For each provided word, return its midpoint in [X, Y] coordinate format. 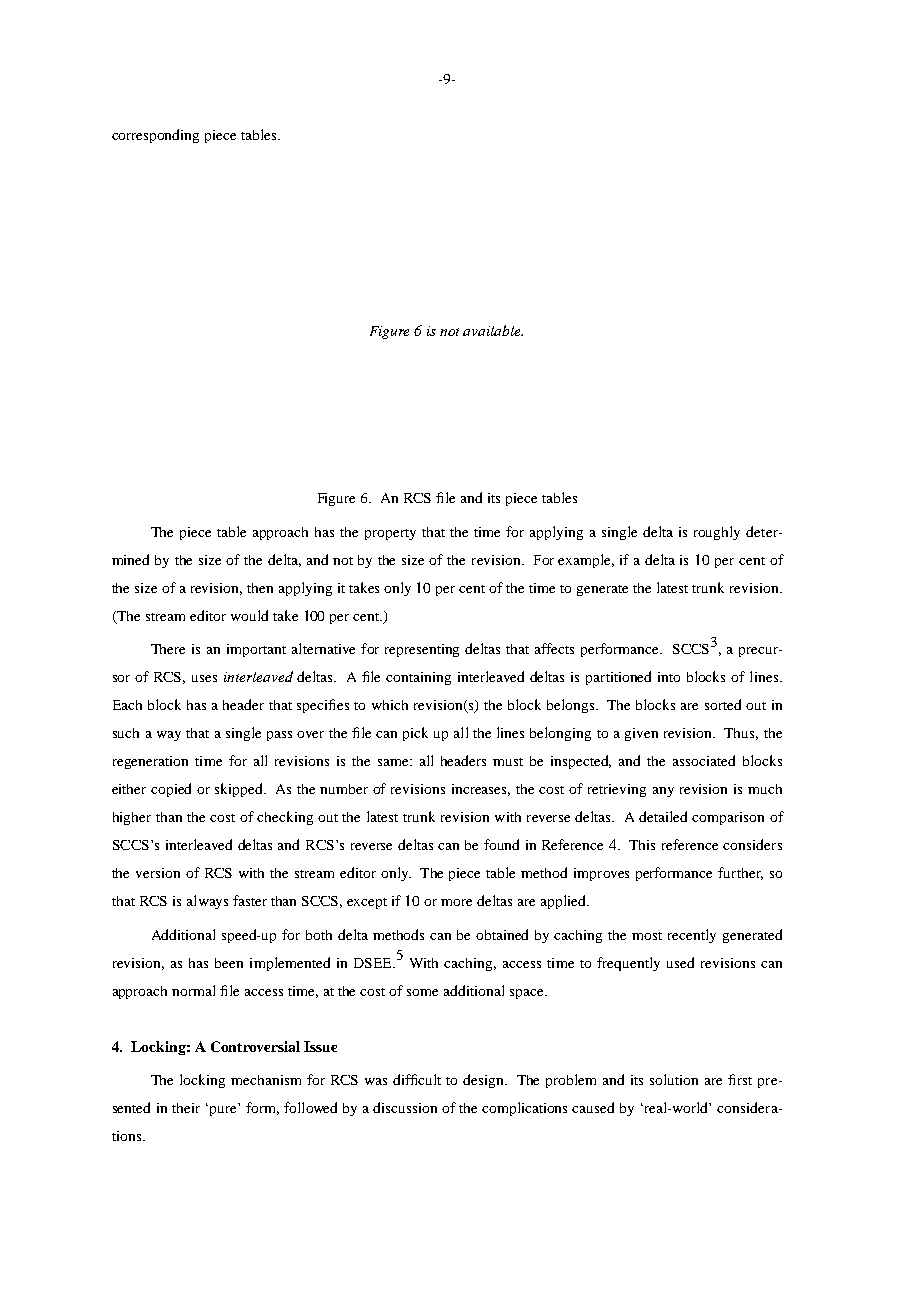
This [642, 845]
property [390, 534]
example [586, 561]
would [249, 615]
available [493, 330]
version [158, 873]
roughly [717, 533]
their [186, 1108]
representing [422, 650]
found [501, 844]
